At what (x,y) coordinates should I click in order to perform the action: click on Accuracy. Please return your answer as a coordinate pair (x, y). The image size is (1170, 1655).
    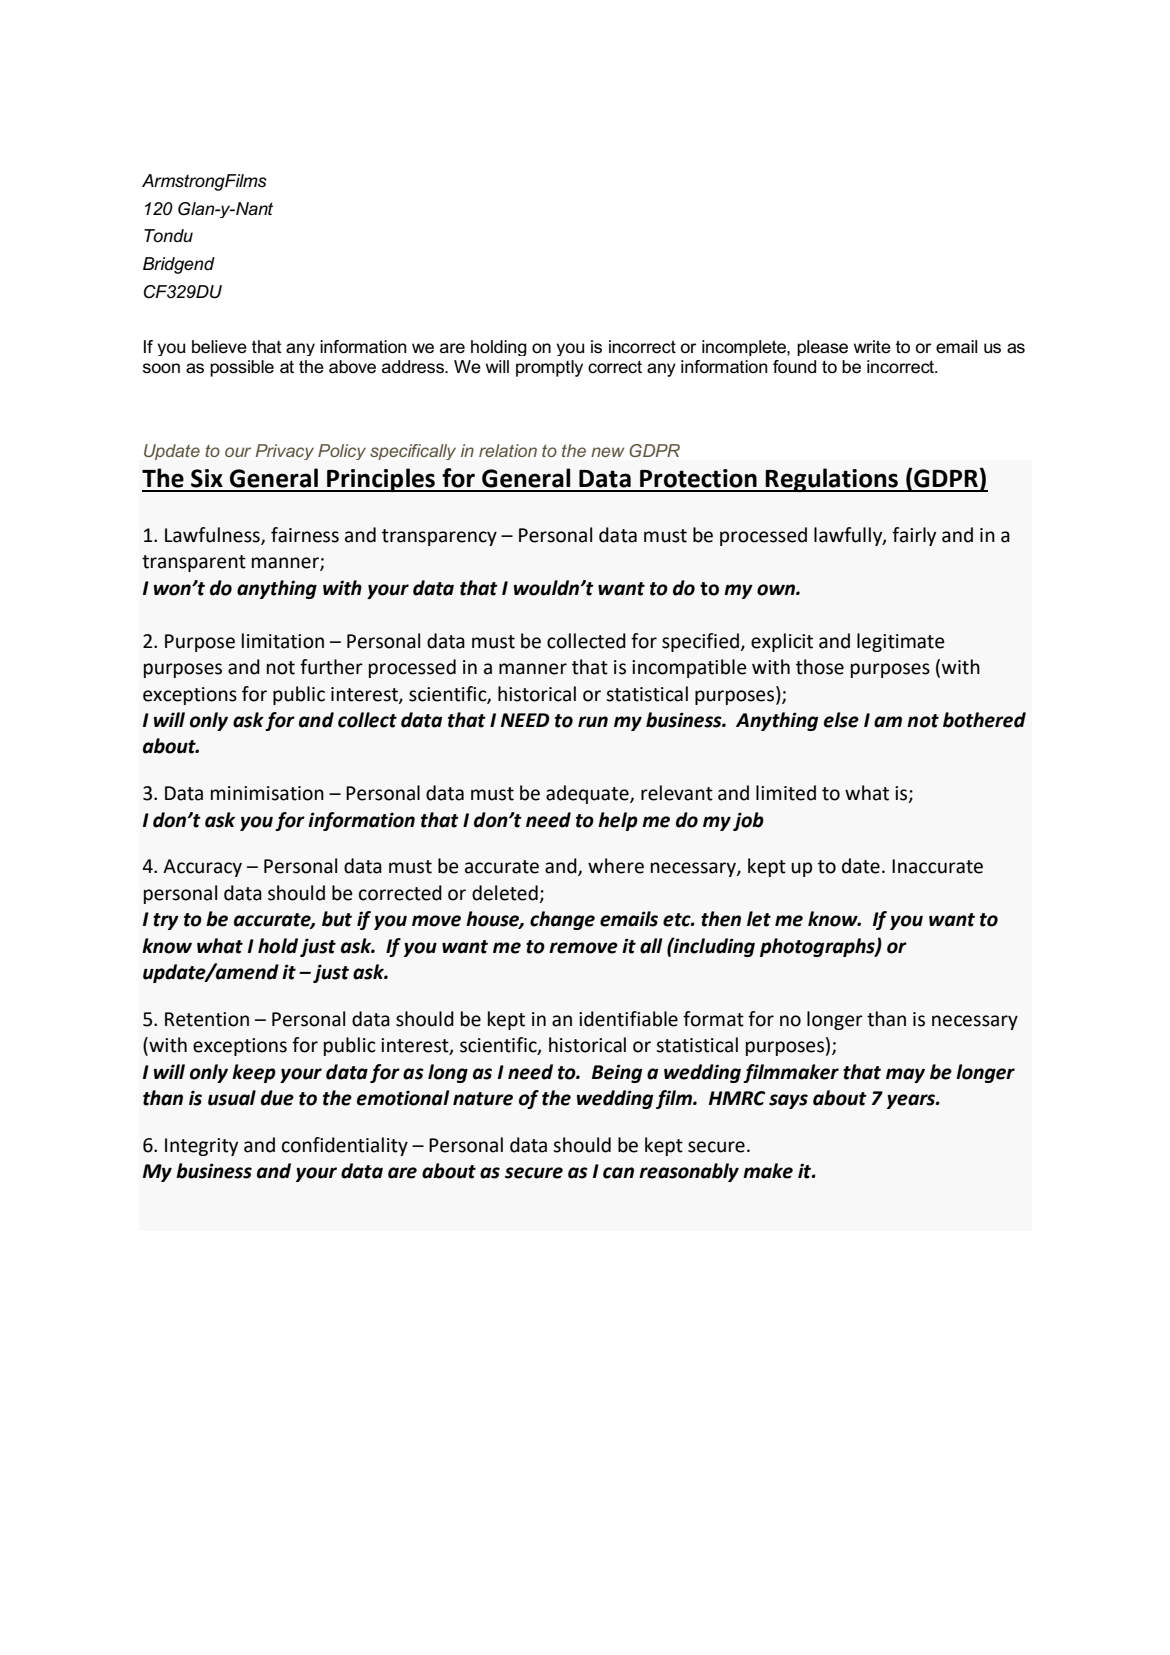
    Looking at the image, I should click on (202, 868).
